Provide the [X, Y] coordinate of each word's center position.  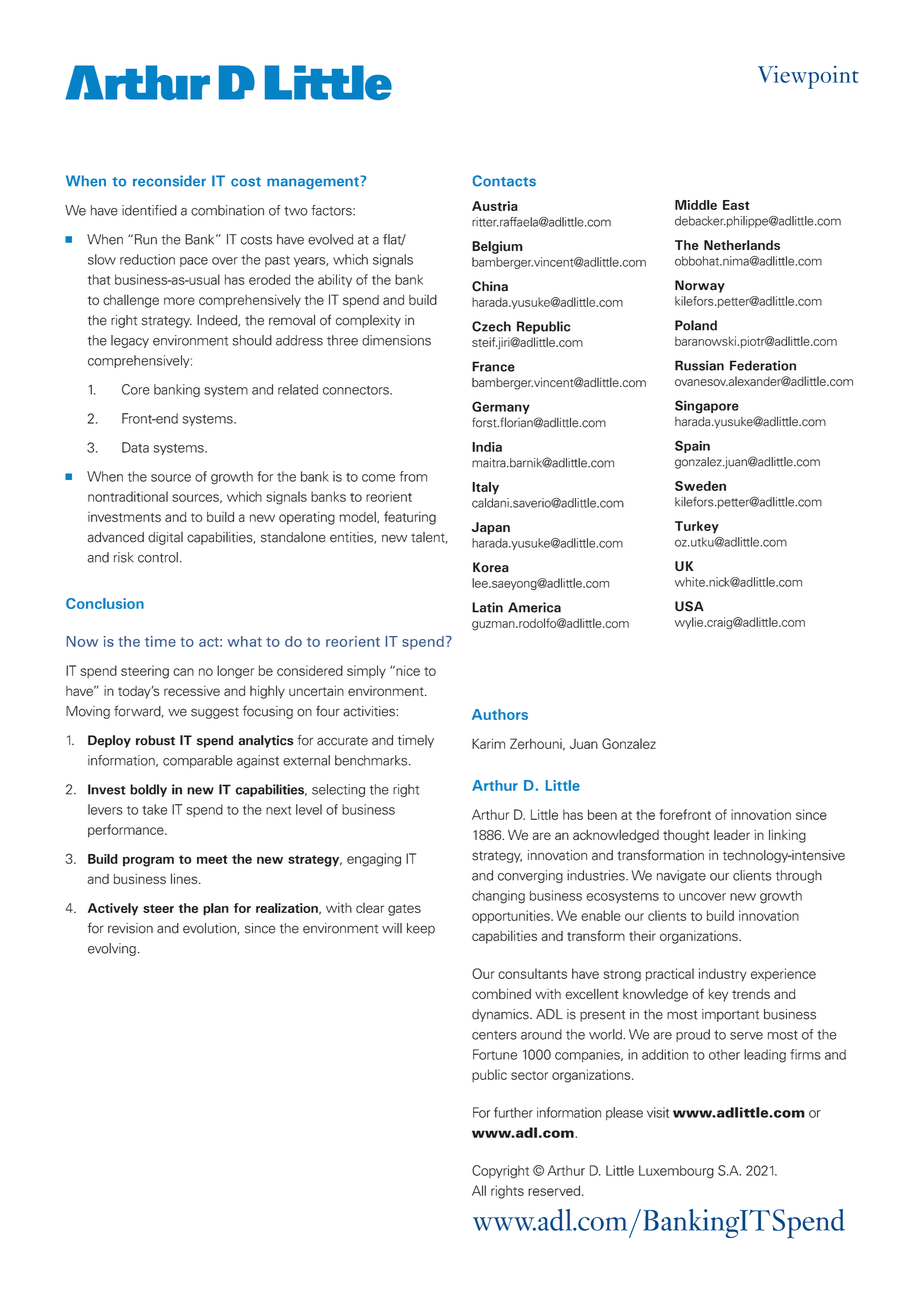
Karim [488, 743]
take [154, 809]
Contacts [504, 181]
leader [732, 835]
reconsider [169, 181]
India [487, 447]
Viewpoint [808, 77]
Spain [692, 446]
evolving [112, 949]
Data [135, 447]
